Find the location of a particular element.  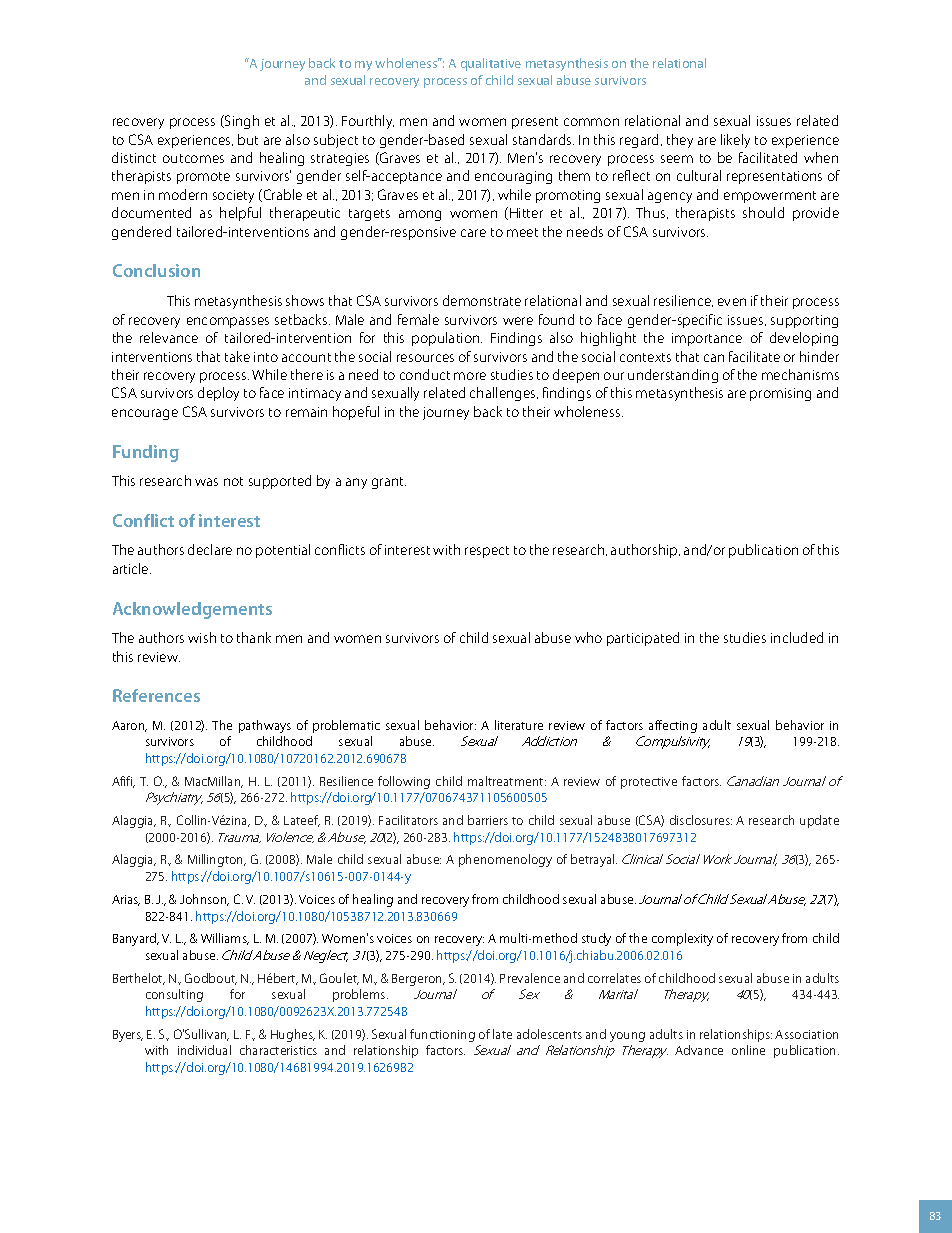

affecting is located at coordinates (673, 726).
